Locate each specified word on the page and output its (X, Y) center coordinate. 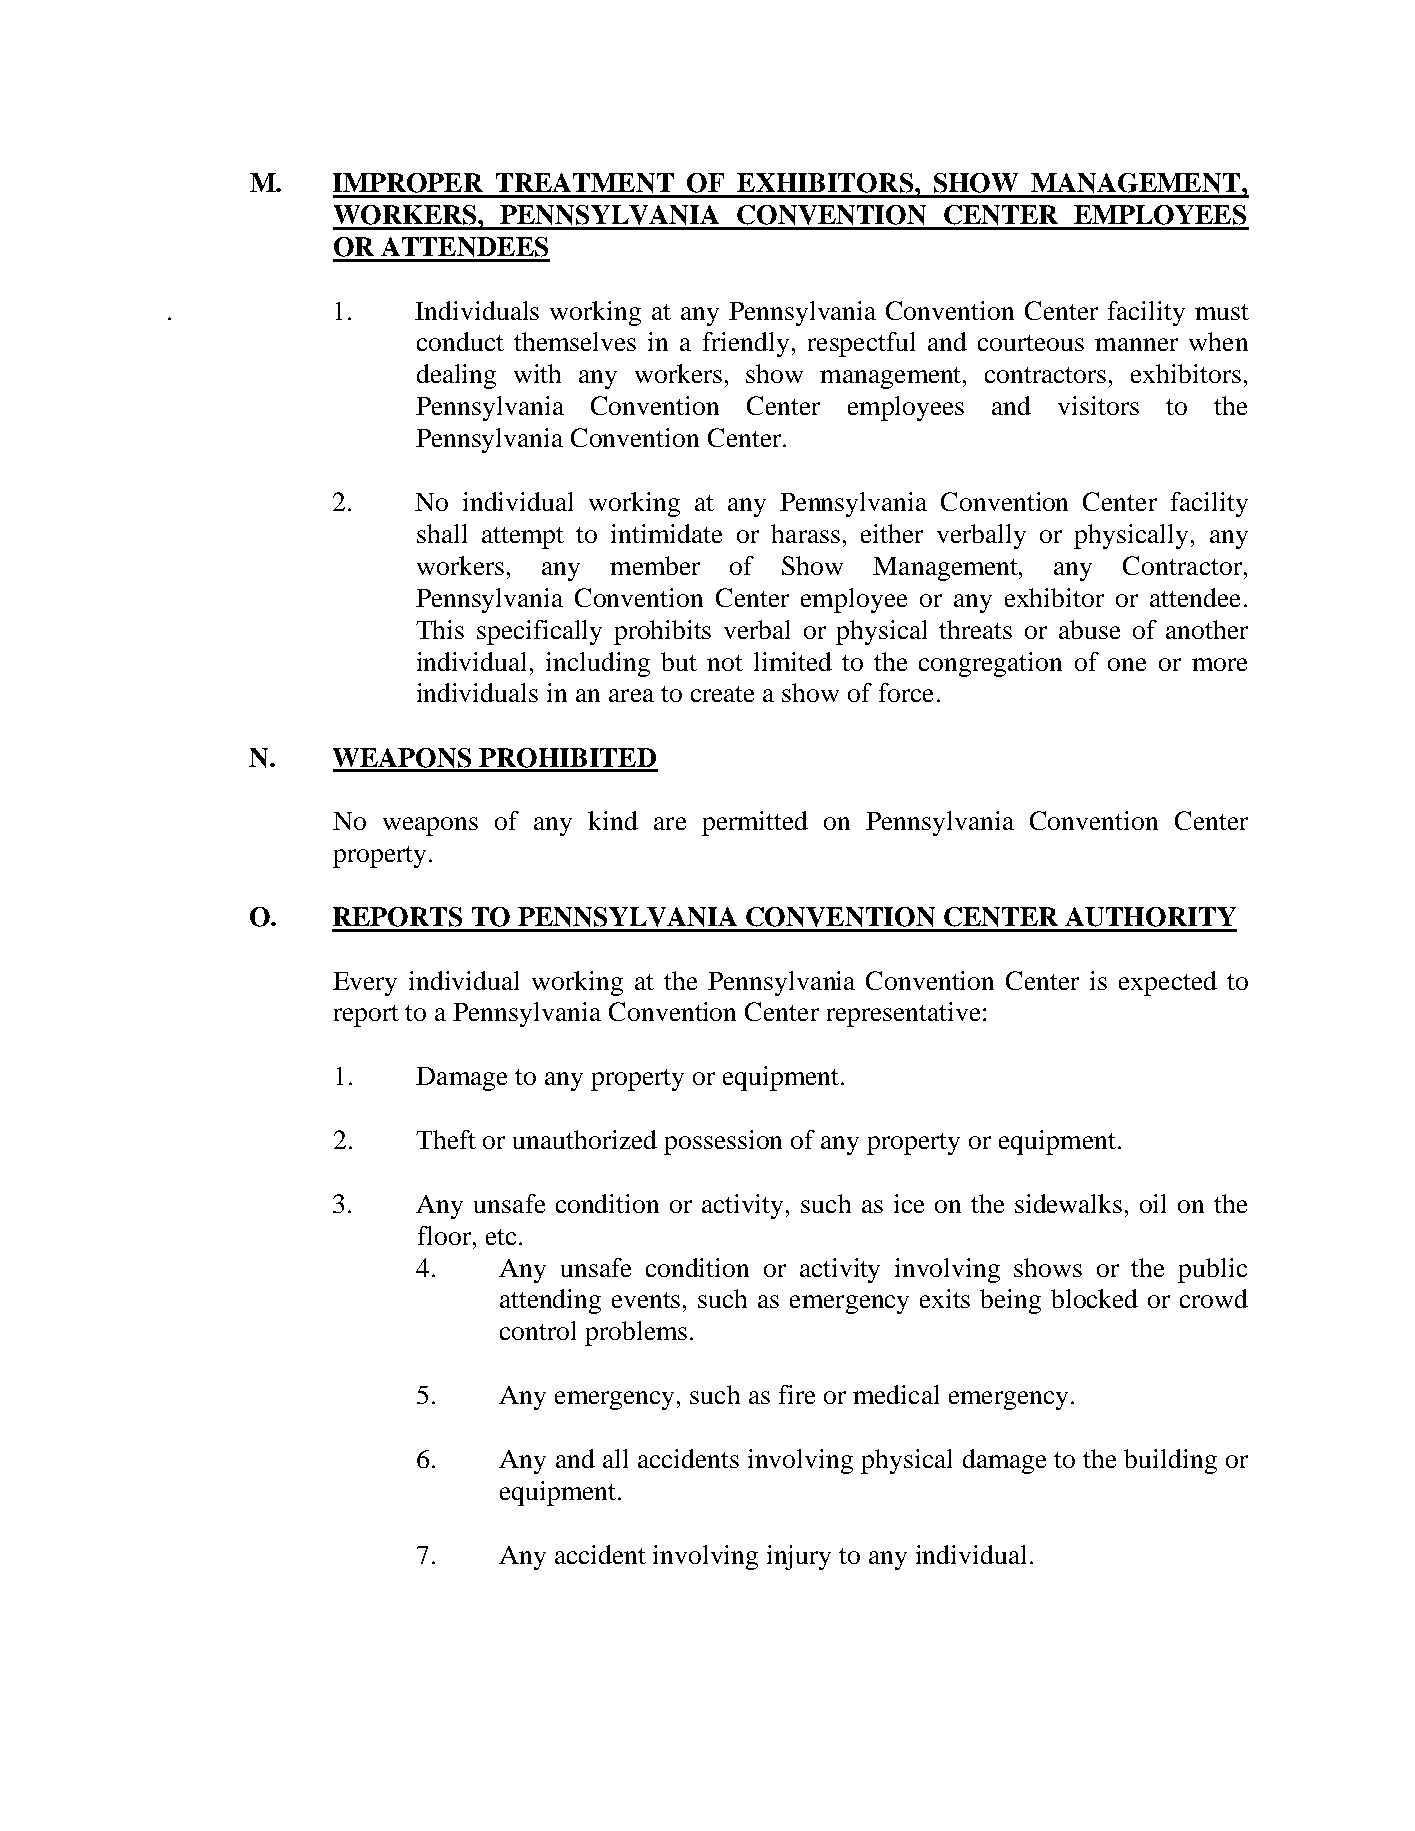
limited (793, 661)
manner (1136, 344)
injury (799, 1557)
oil (1153, 1203)
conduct (460, 341)
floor (444, 1235)
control (538, 1330)
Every (365, 984)
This (440, 629)
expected (1168, 983)
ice (909, 1203)
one (1127, 664)
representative (903, 1014)
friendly (746, 344)
